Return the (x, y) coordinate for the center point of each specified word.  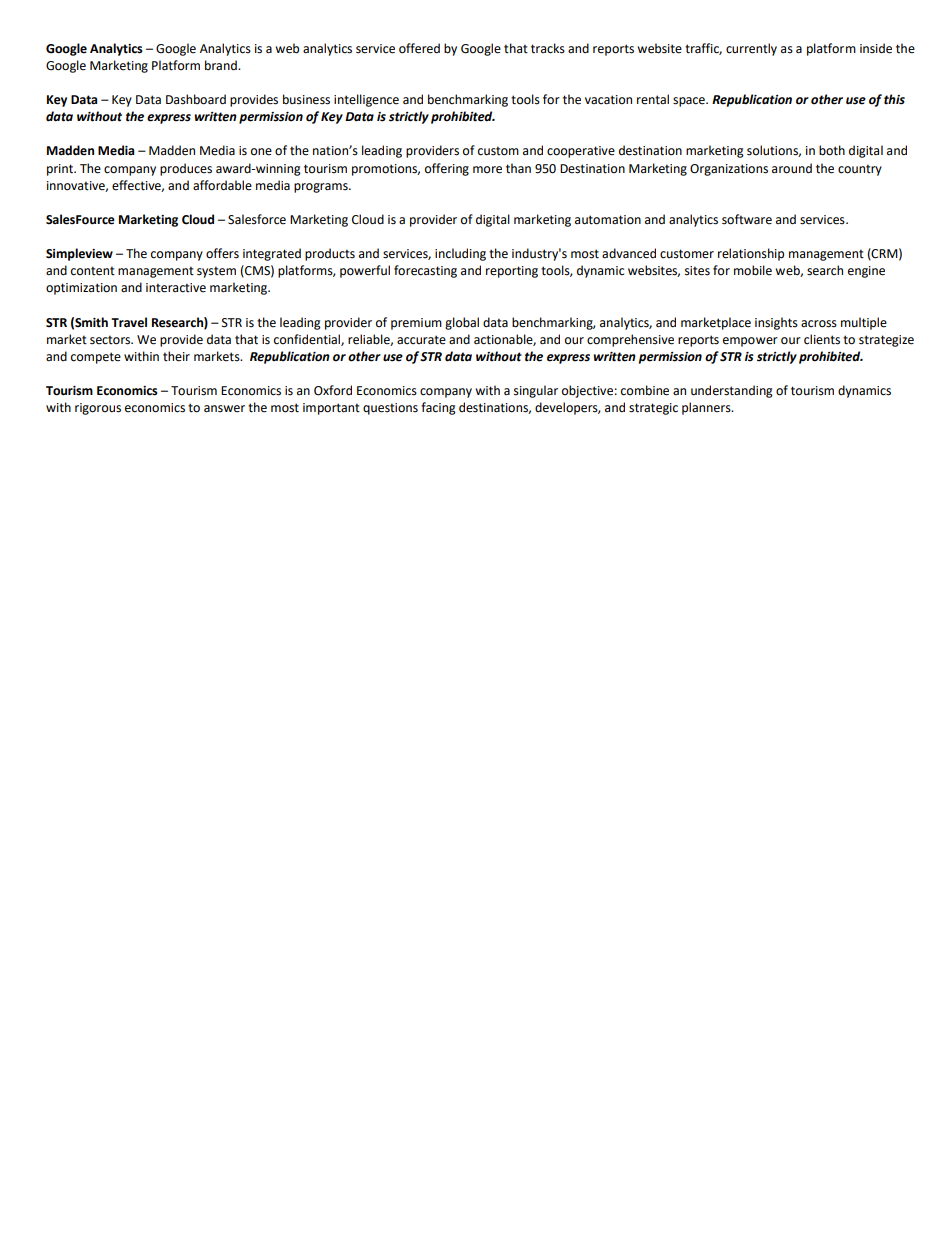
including (460, 254)
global (462, 323)
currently (751, 49)
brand (222, 65)
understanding (732, 391)
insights (776, 323)
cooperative (581, 152)
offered (419, 48)
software (747, 219)
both (832, 150)
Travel (129, 322)
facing (438, 408)
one (261, 152)
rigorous (98, 409)
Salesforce (257, 219)
